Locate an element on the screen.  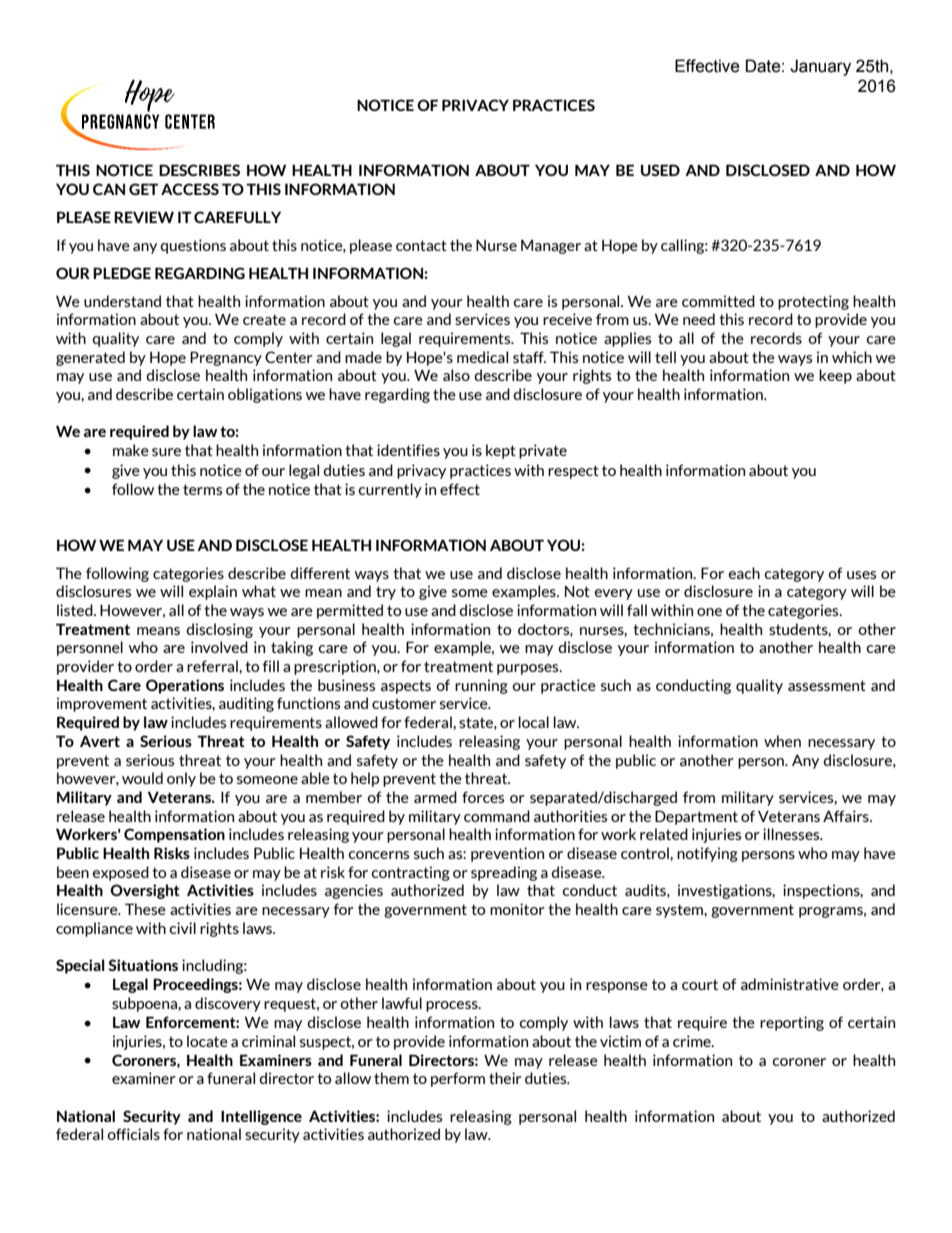
each is located at coordinates (744, 573).
